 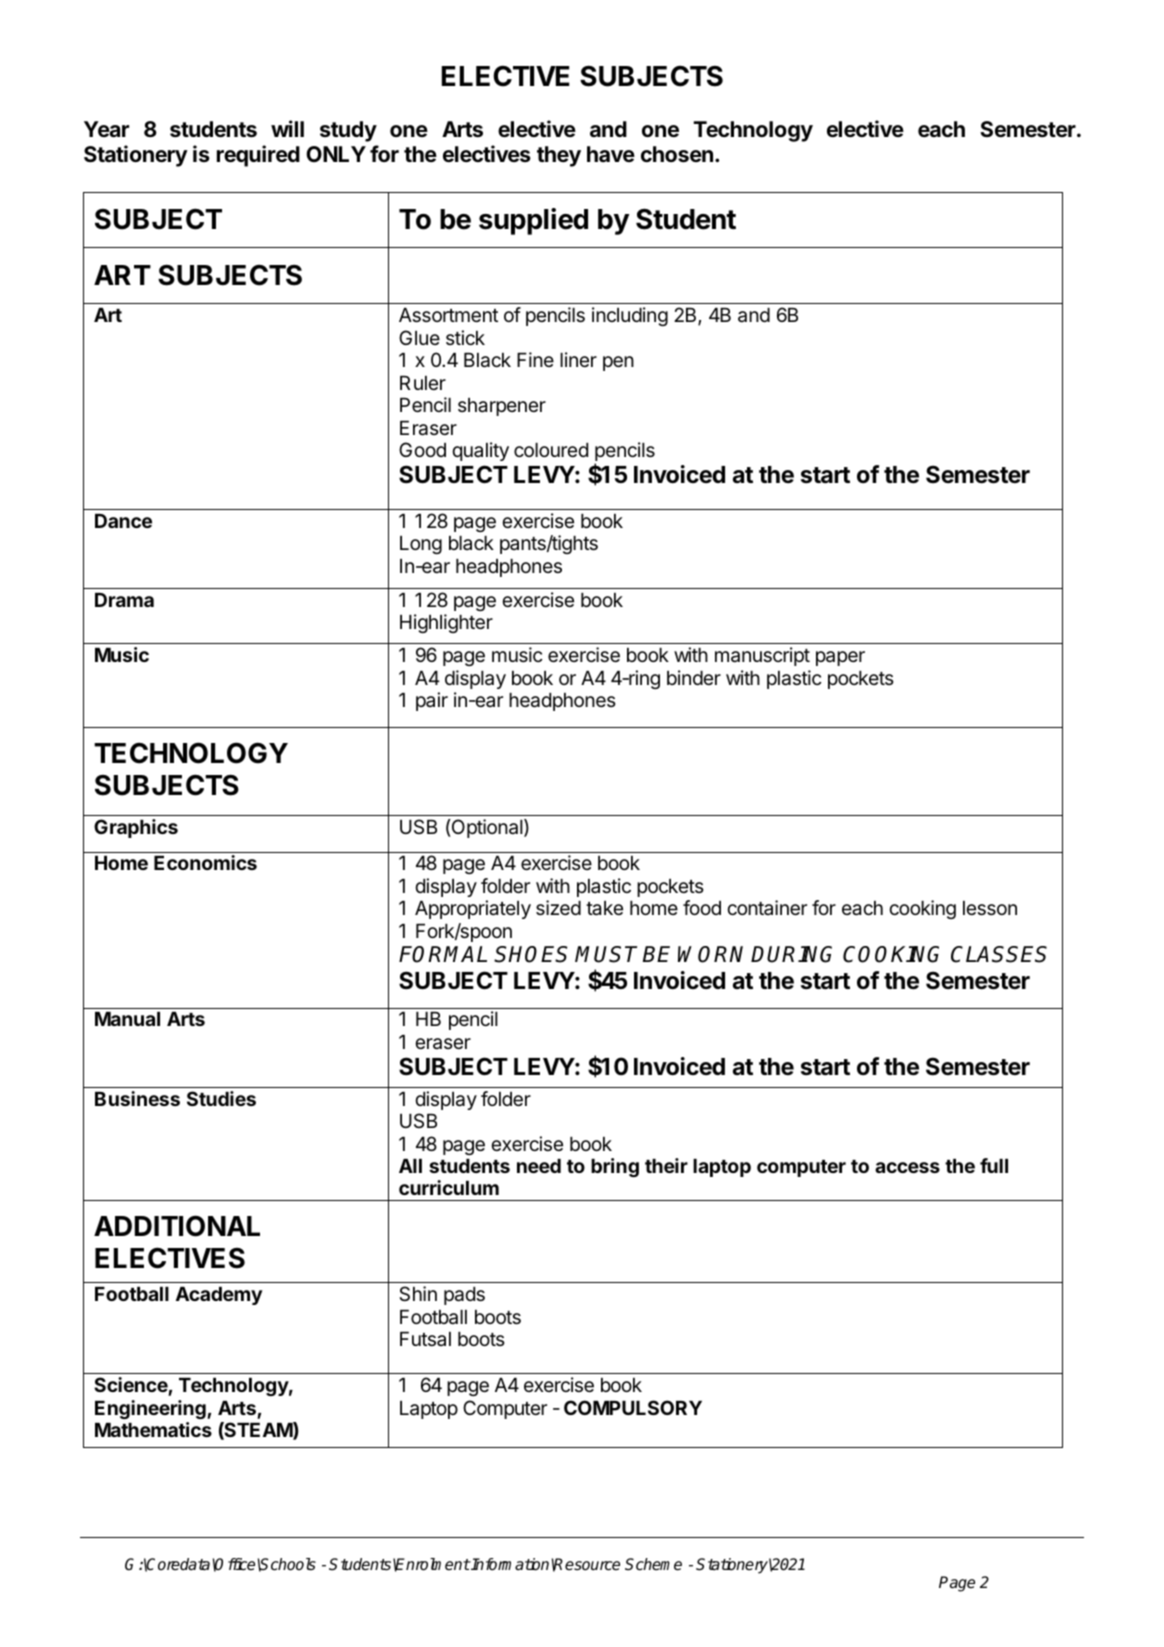 What do you see at coordinates (653, 1564) in the screenshot?
I see `Scheme` at bounding box center [653, 1564].
